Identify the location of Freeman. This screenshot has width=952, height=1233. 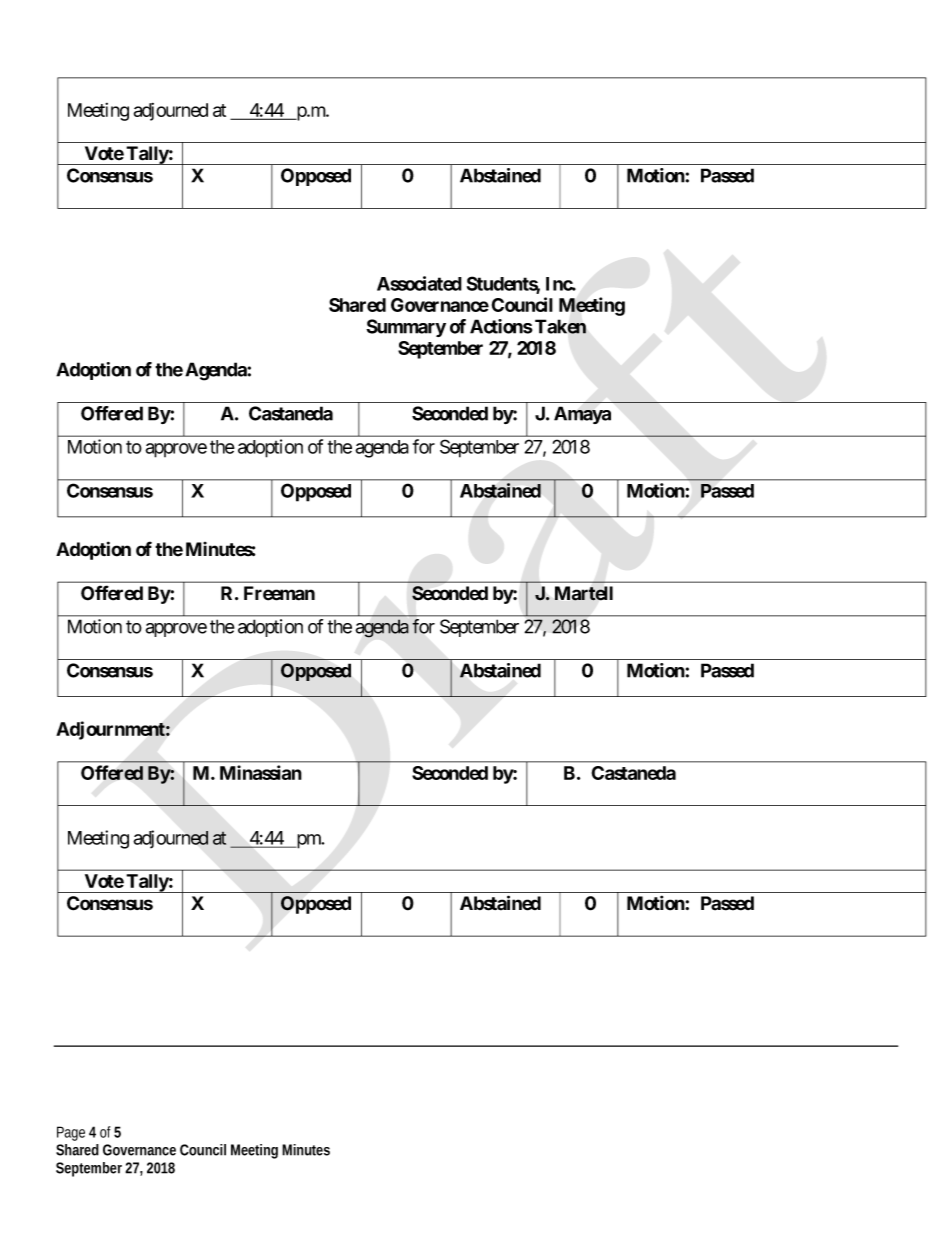
(279, 593).
